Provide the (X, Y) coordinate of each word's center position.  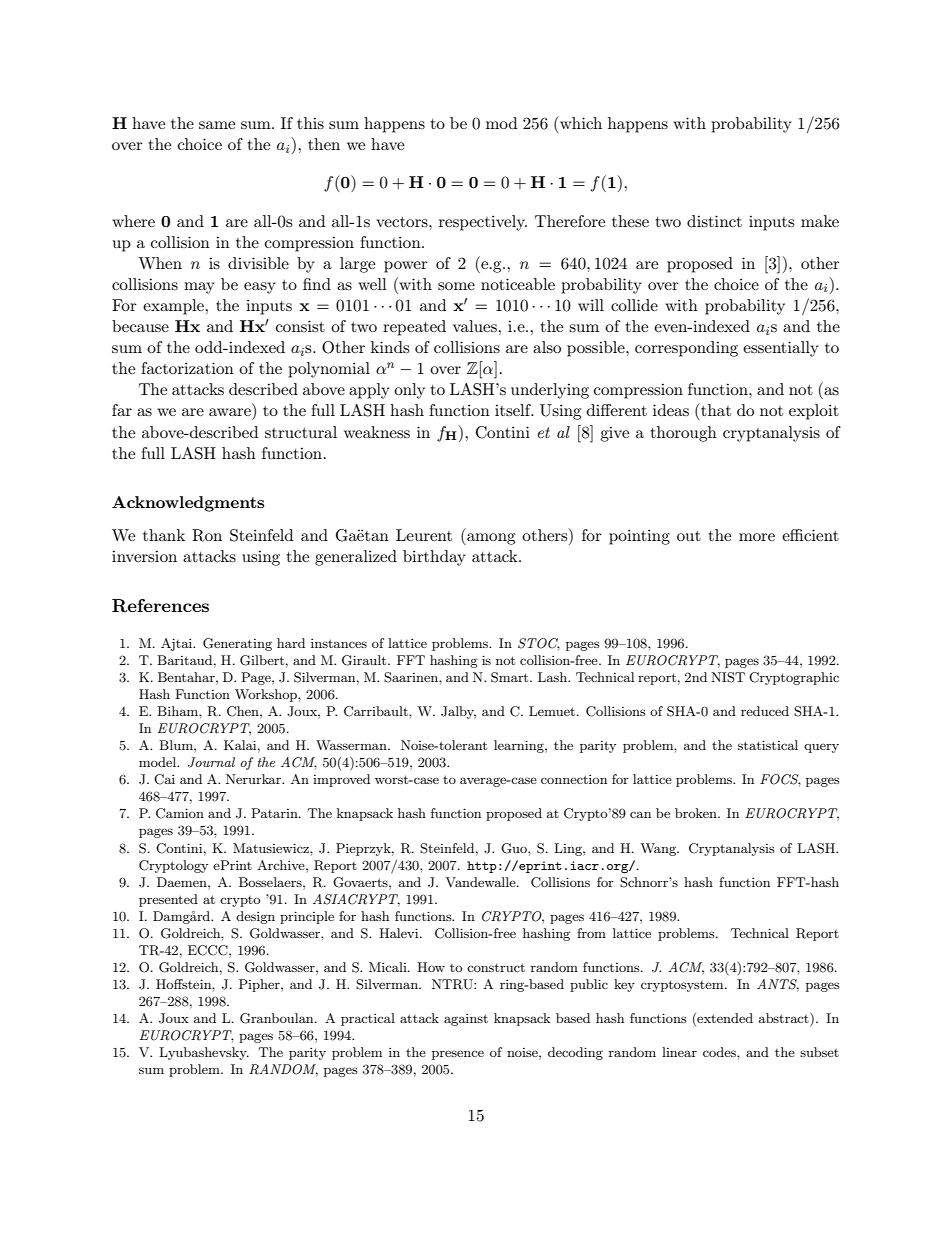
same (217, 125)
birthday (434, 558)
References (160, 606)
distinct (714, 221)
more (757, 537)
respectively (483, 223)
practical (368, 1019)
